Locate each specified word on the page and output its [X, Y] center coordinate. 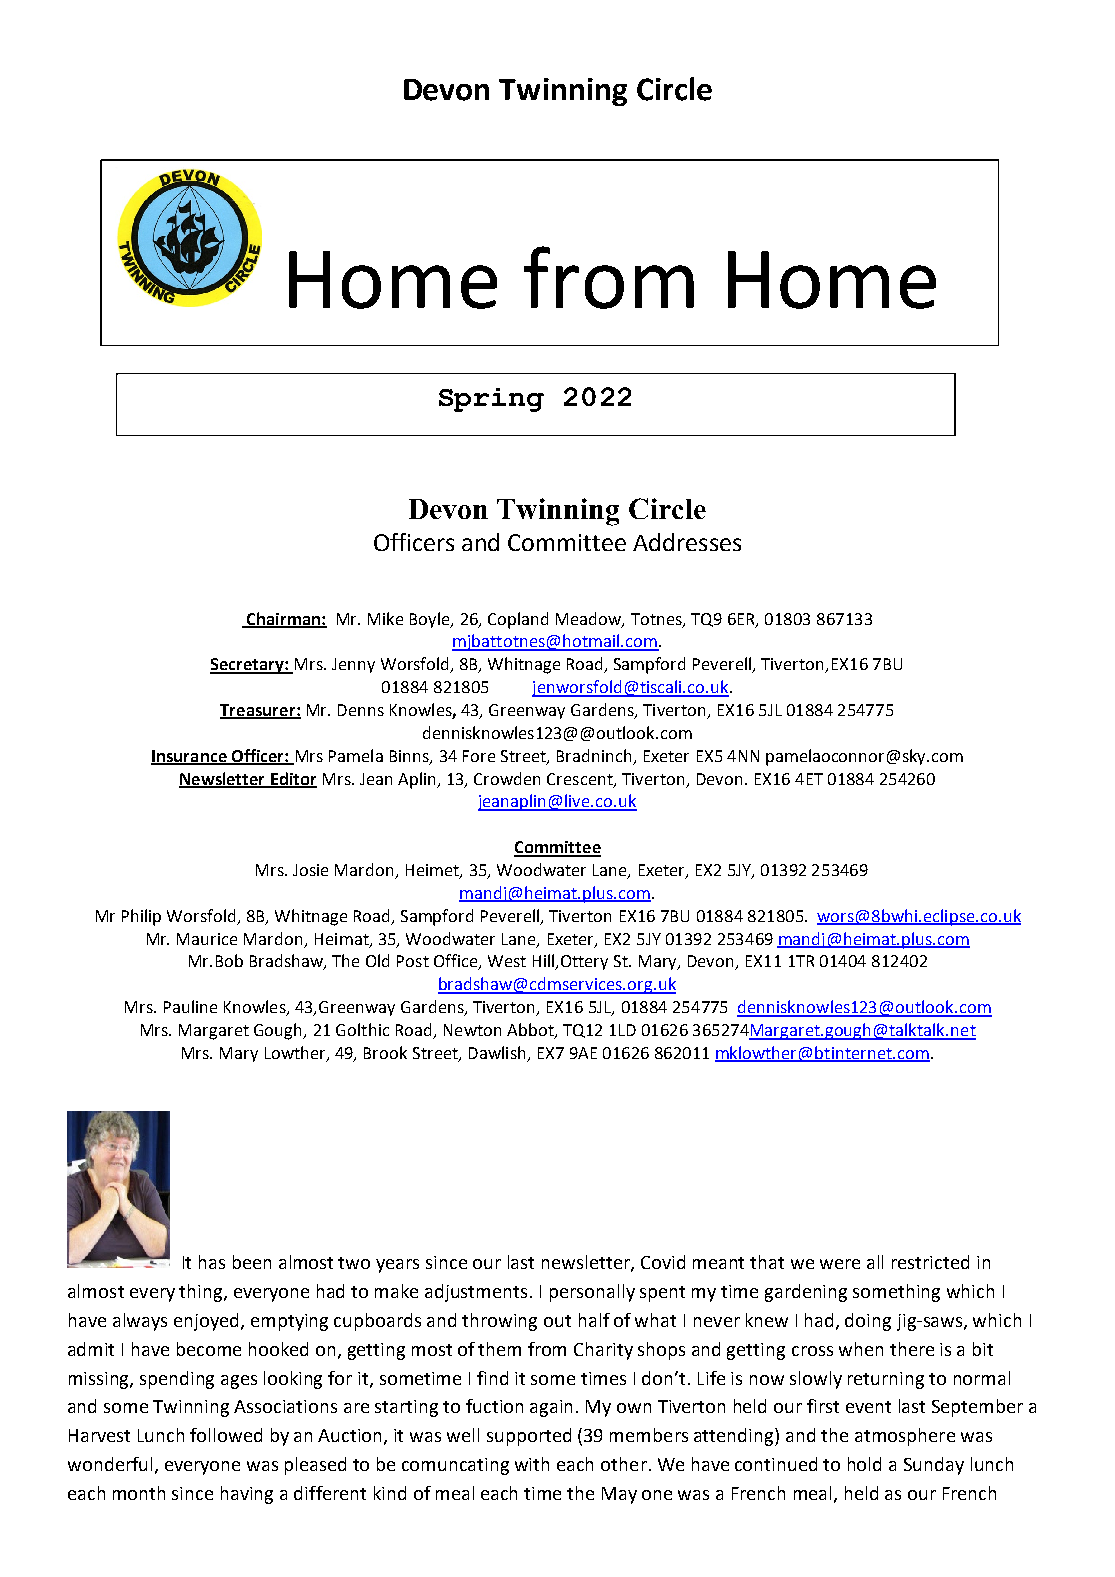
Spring [491, 400]
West [507, 961]
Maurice [207, 939]
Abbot [531, 1031]
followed [226, 1435]
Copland [518, 620]
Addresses [687, 542]
